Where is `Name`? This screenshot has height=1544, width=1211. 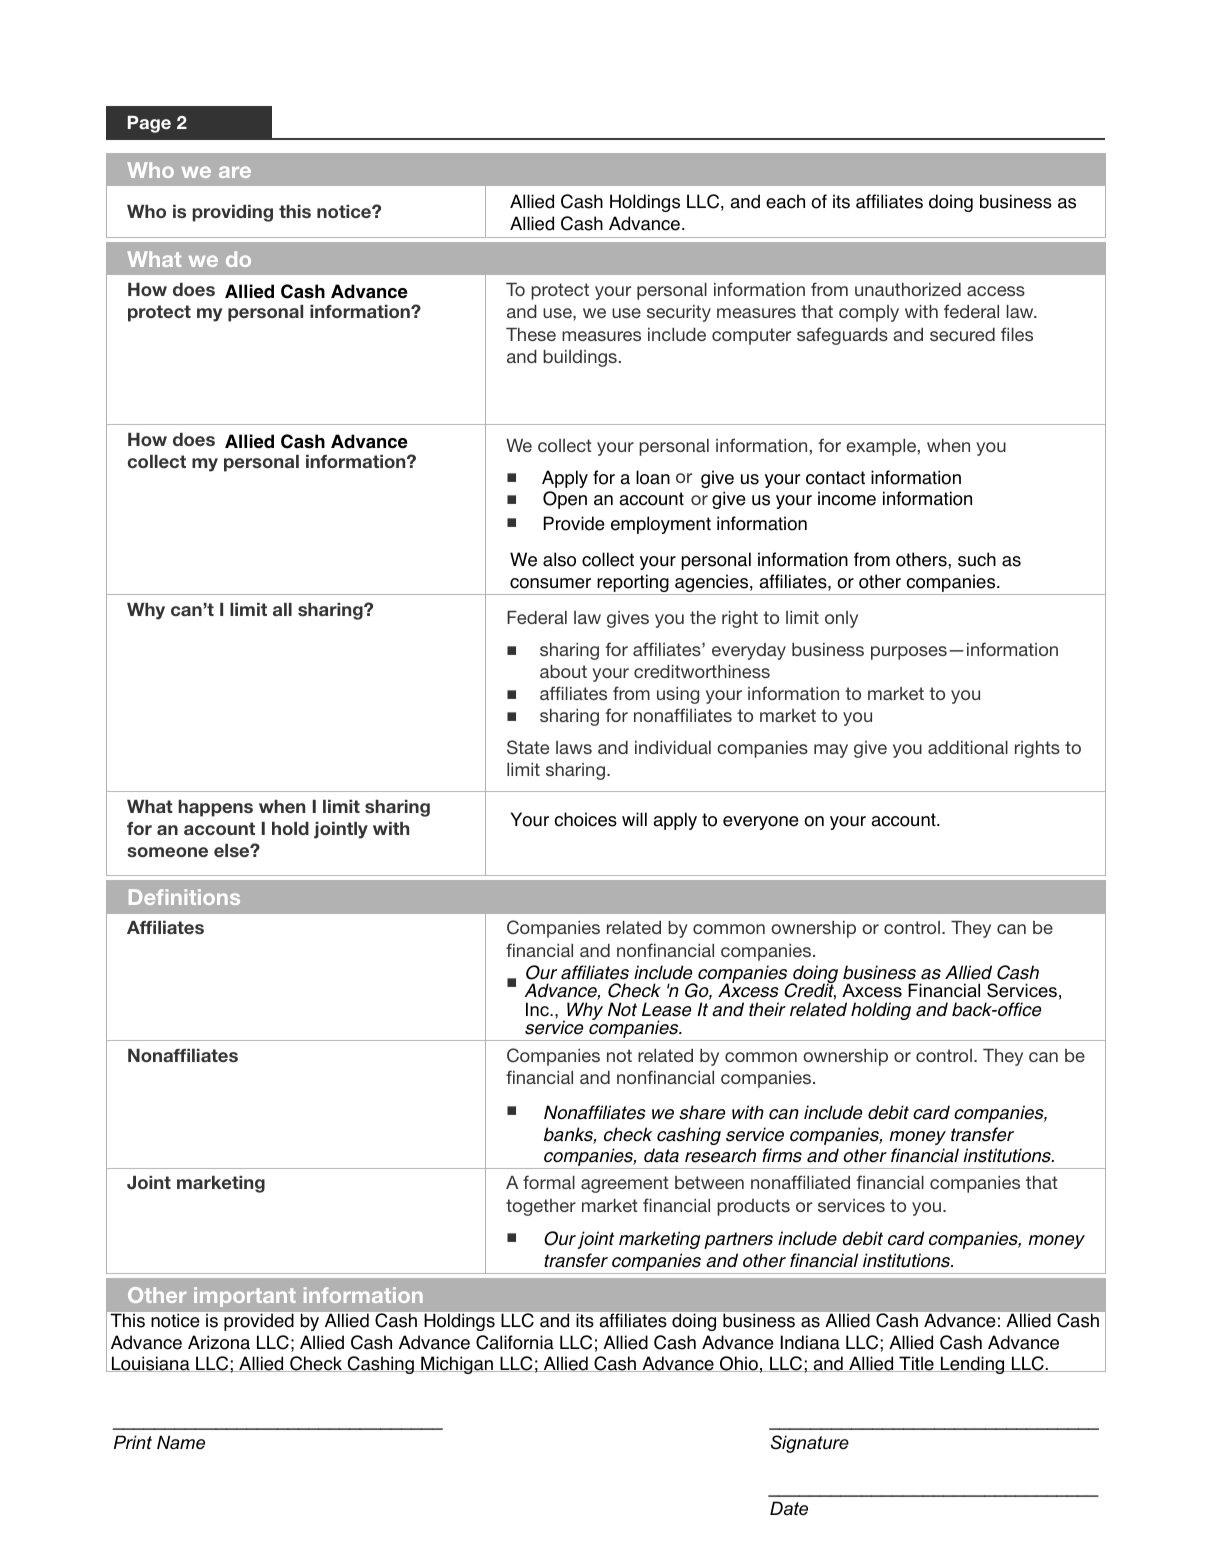
Name is located at coordinates (181, 1442).
